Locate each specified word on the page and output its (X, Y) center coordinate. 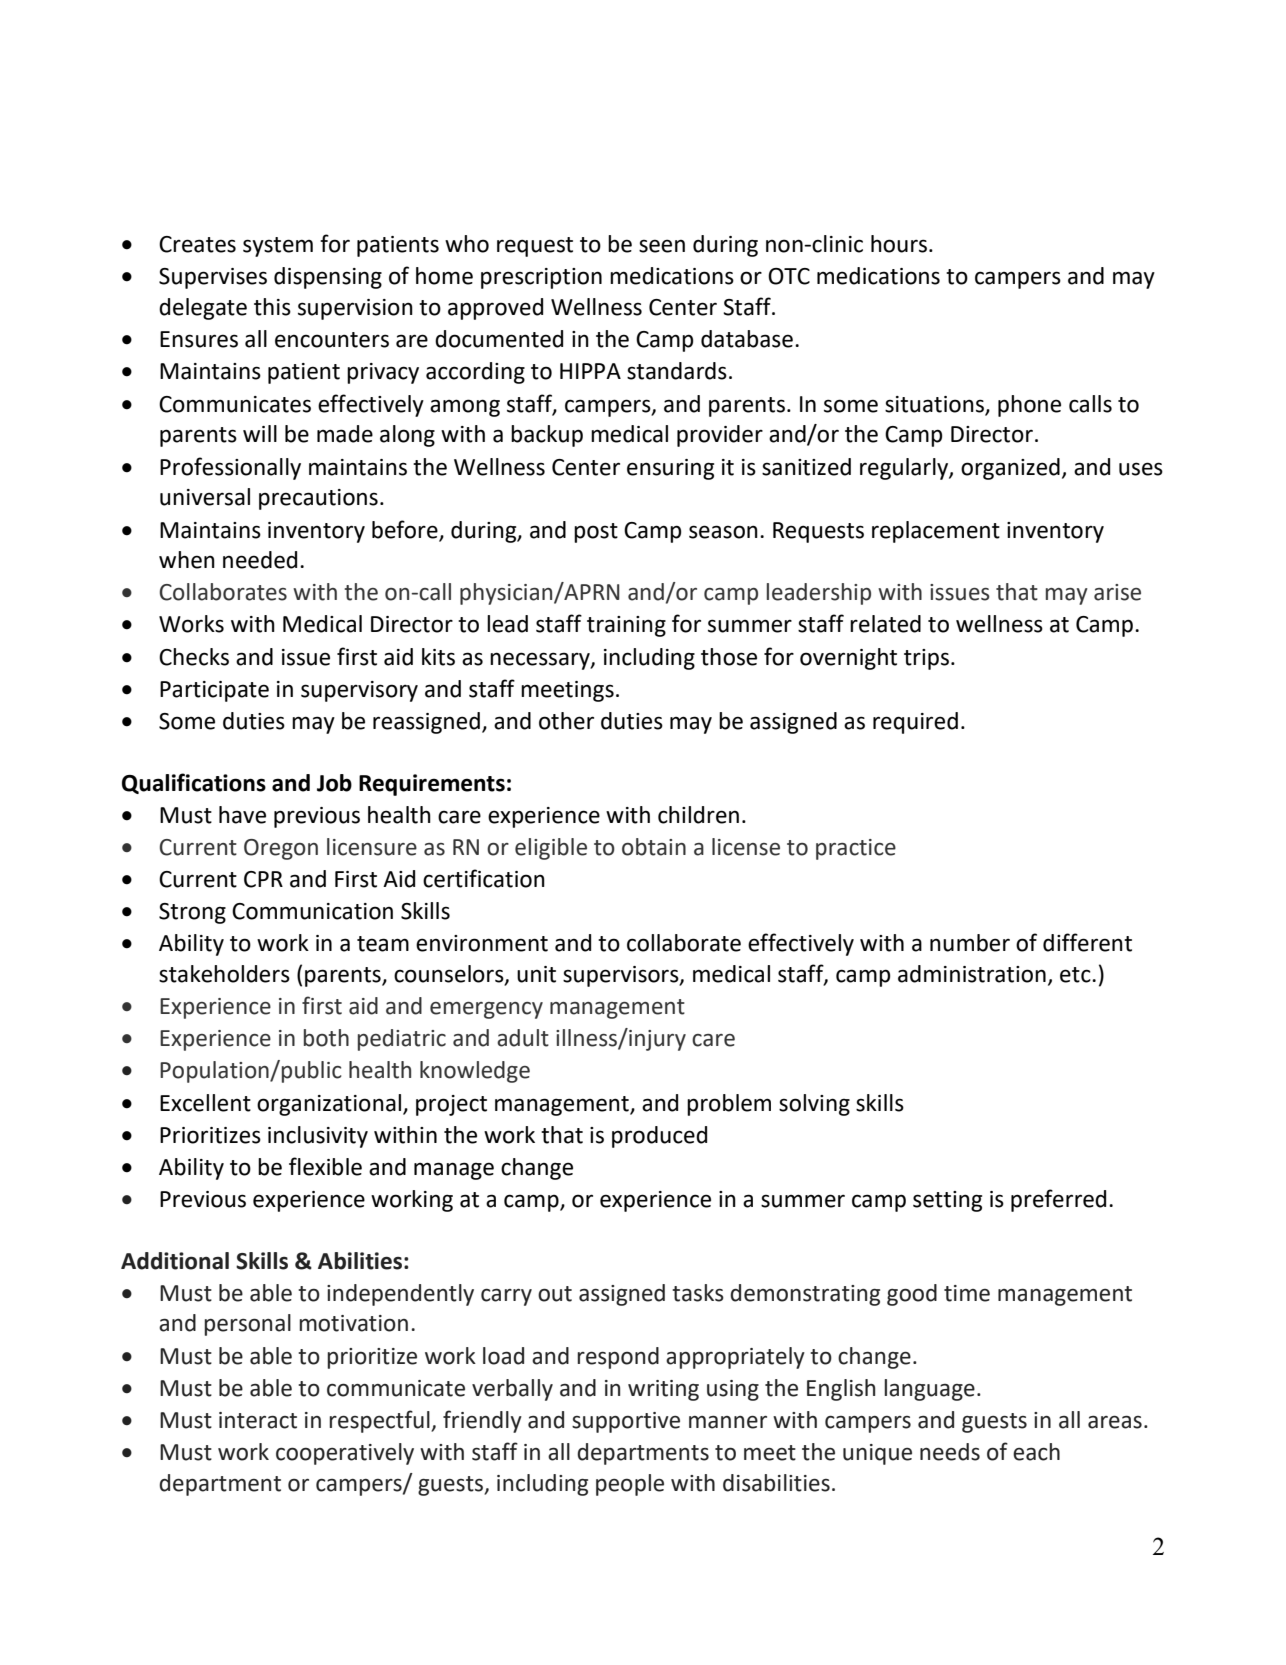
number (970, 943)
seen (662, 246)
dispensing (328, 278)
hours (899, 244)
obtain (654, 847)
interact (258, 1420)
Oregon (281, 849)
